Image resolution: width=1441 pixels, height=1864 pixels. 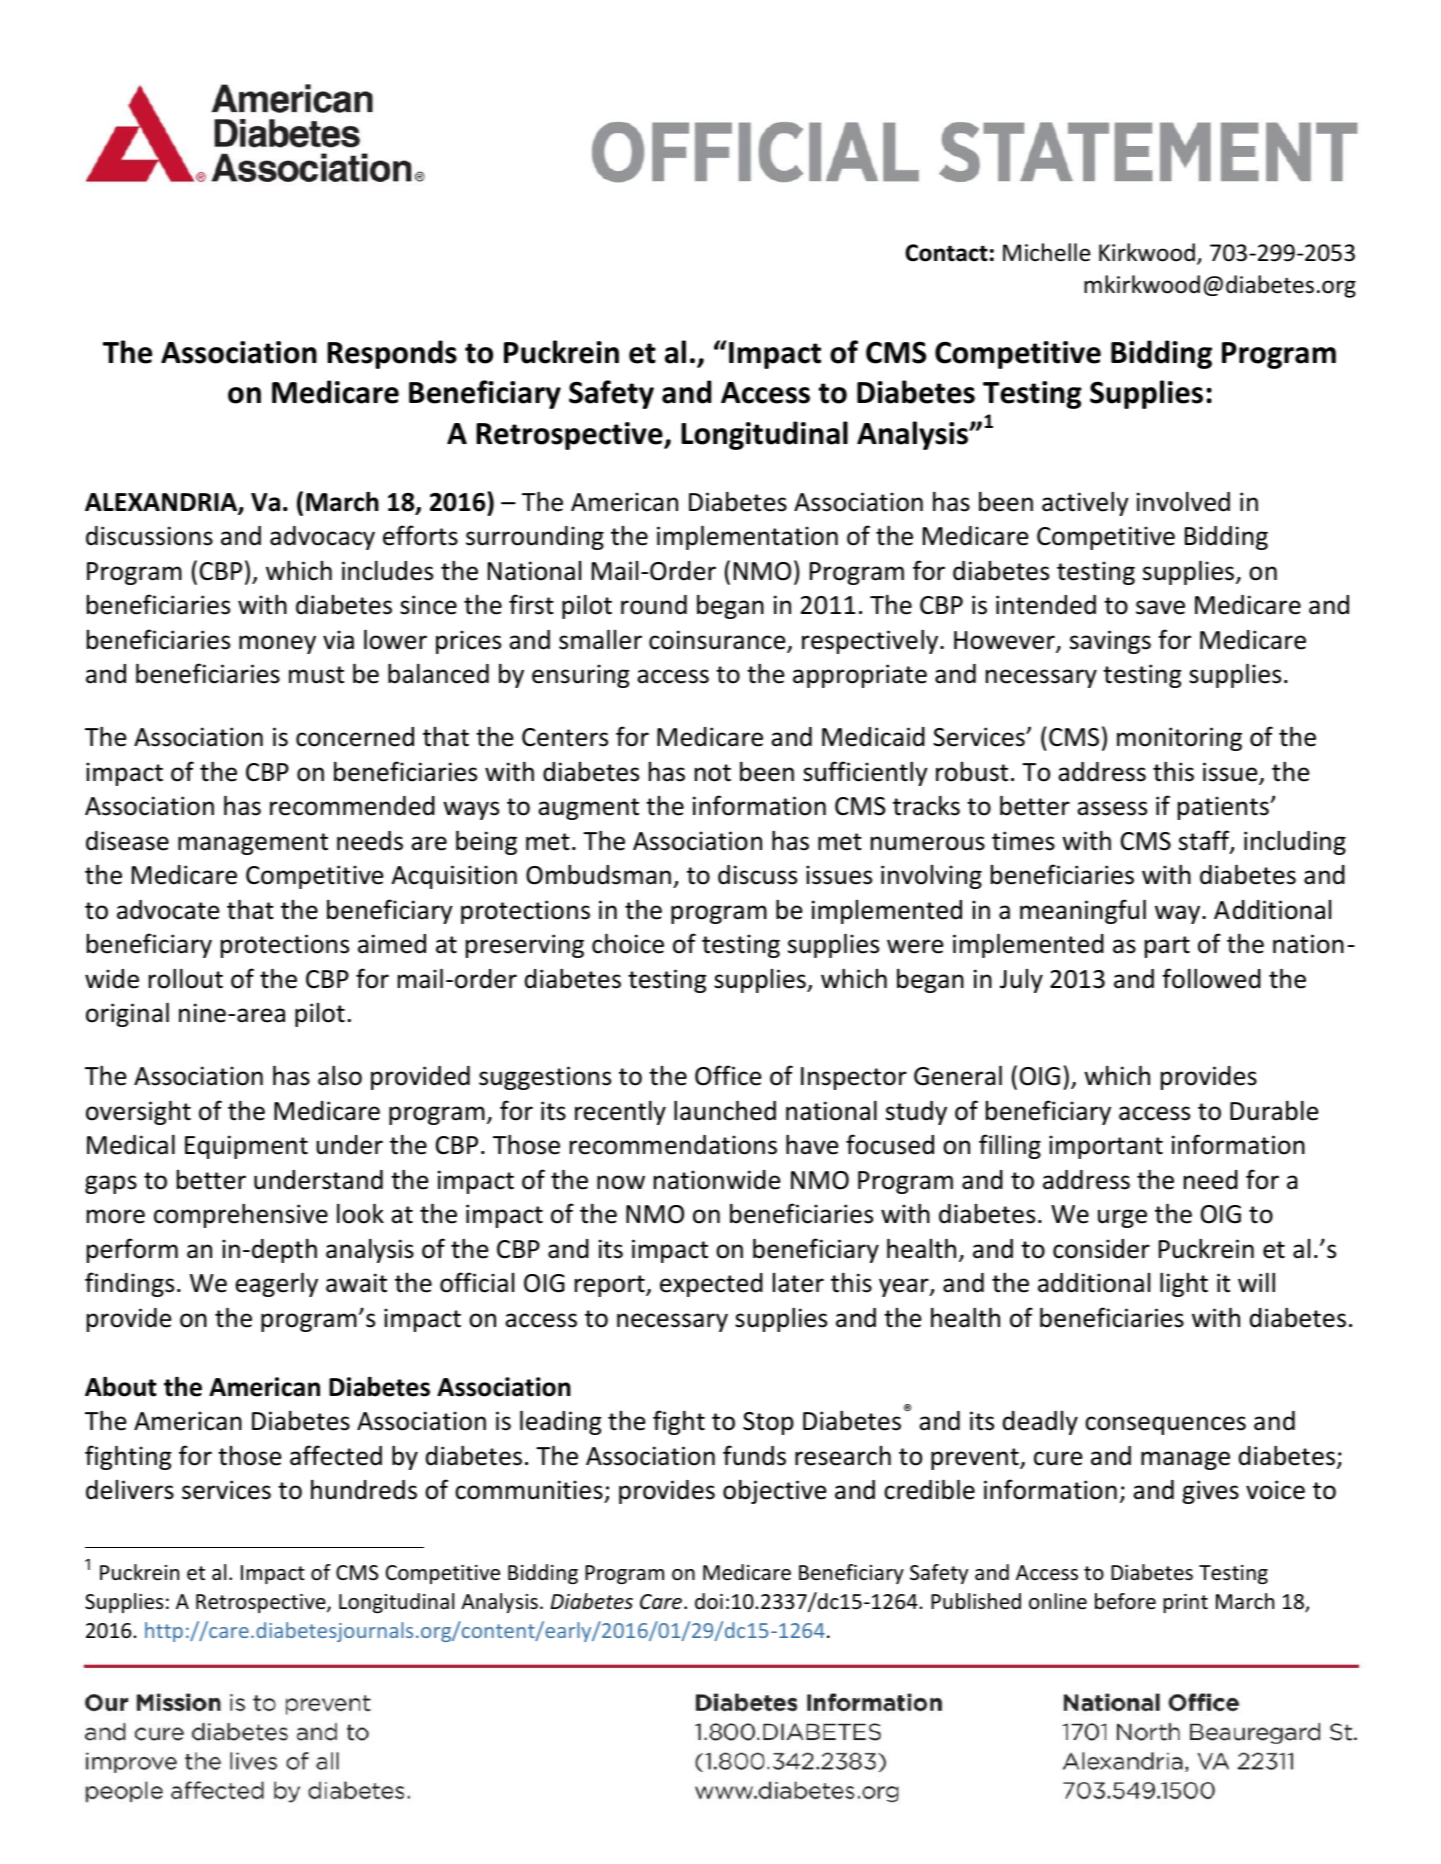 What do you see at coordinates (711, 1285) in the screenshot?
I see `expected` at bounding box center [711, 1285].
